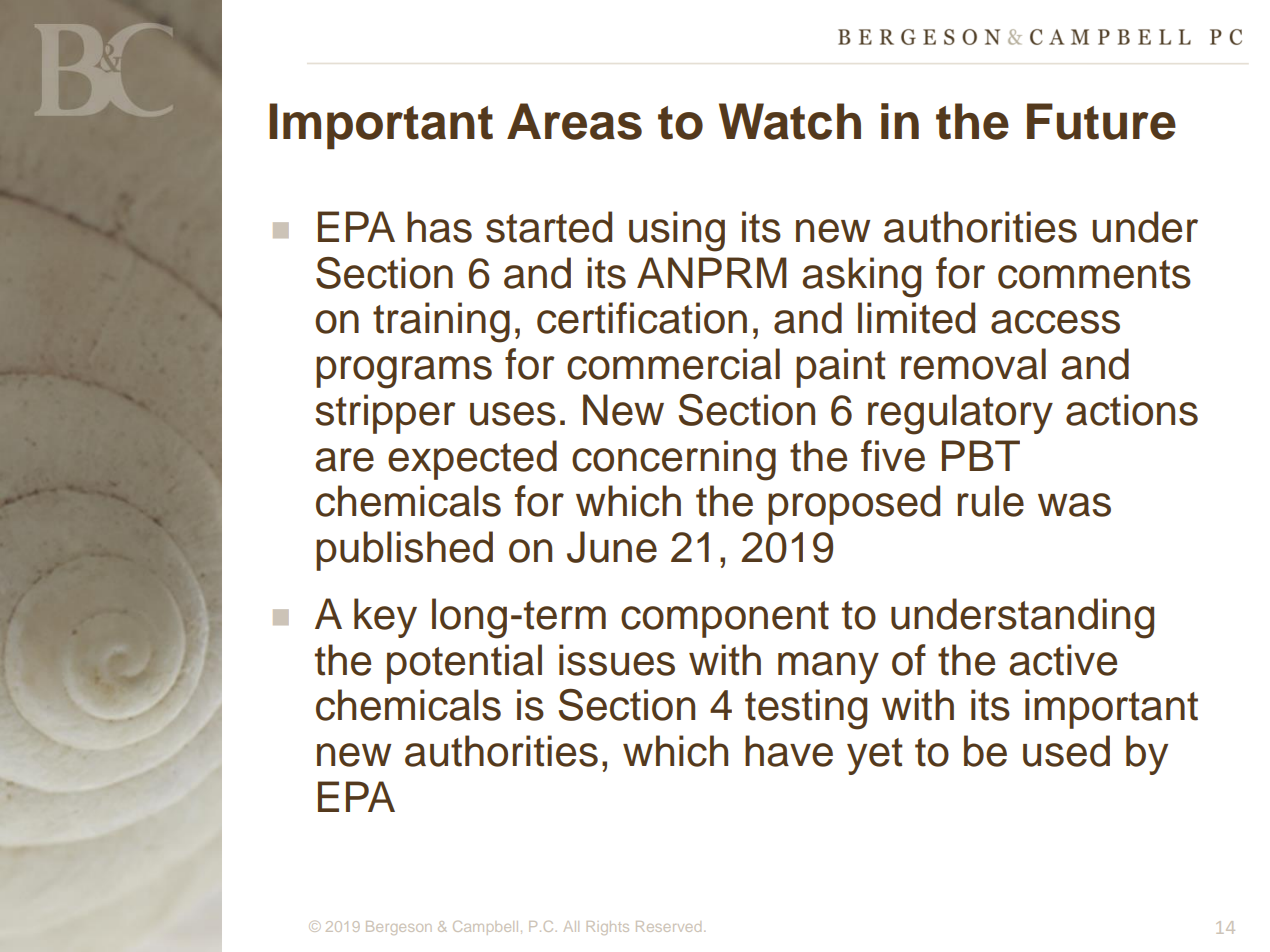 Image resolution: width=1270 pixels, height=952 pixels. What do you see at coordinates (790, 121) in the screenshot?
I see `Watch` at bounding box center [790, 121].
